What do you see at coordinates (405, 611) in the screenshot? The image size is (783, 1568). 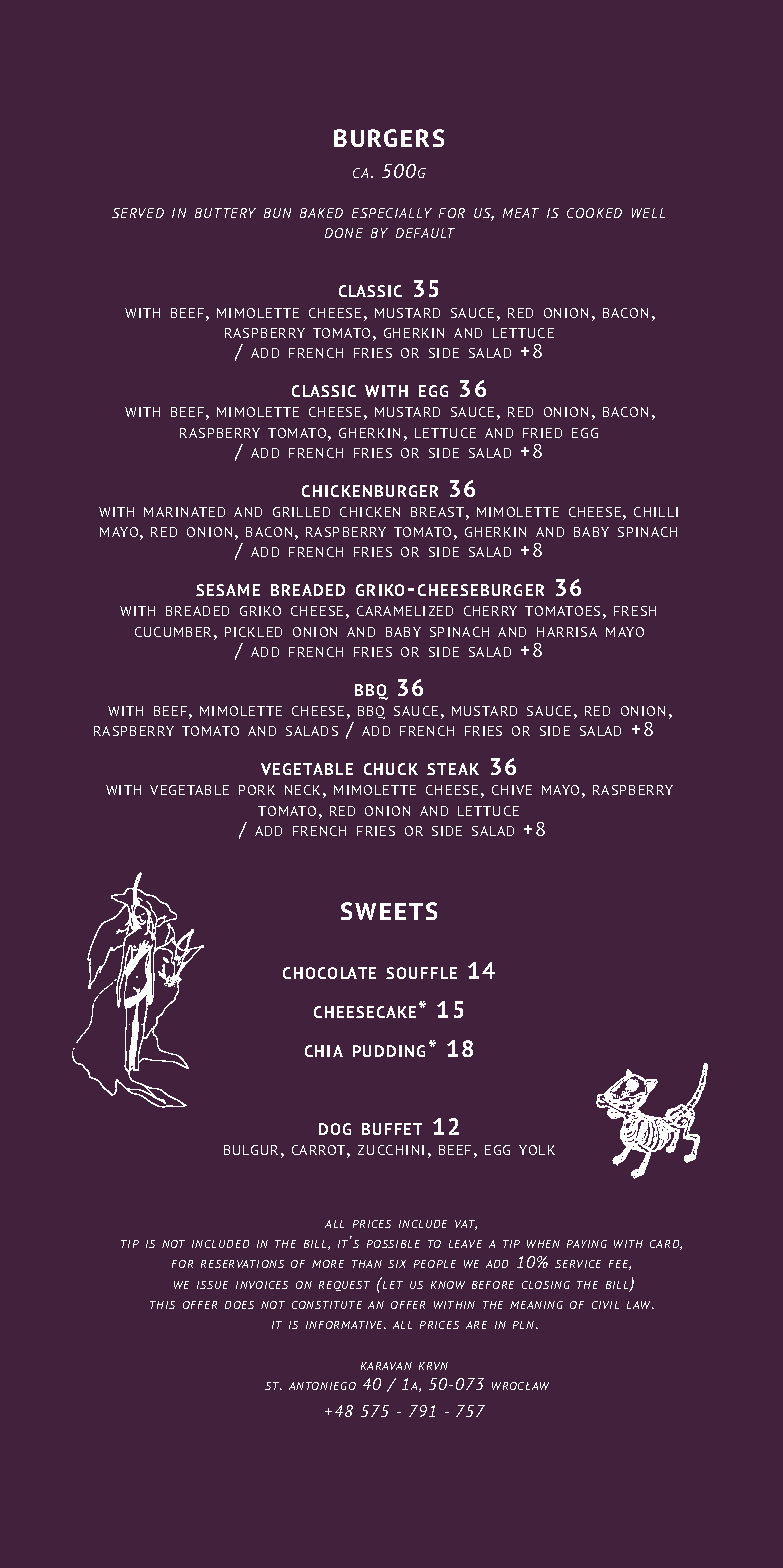 I see `CARAMELIZED` at bounding box center [405, 611].
